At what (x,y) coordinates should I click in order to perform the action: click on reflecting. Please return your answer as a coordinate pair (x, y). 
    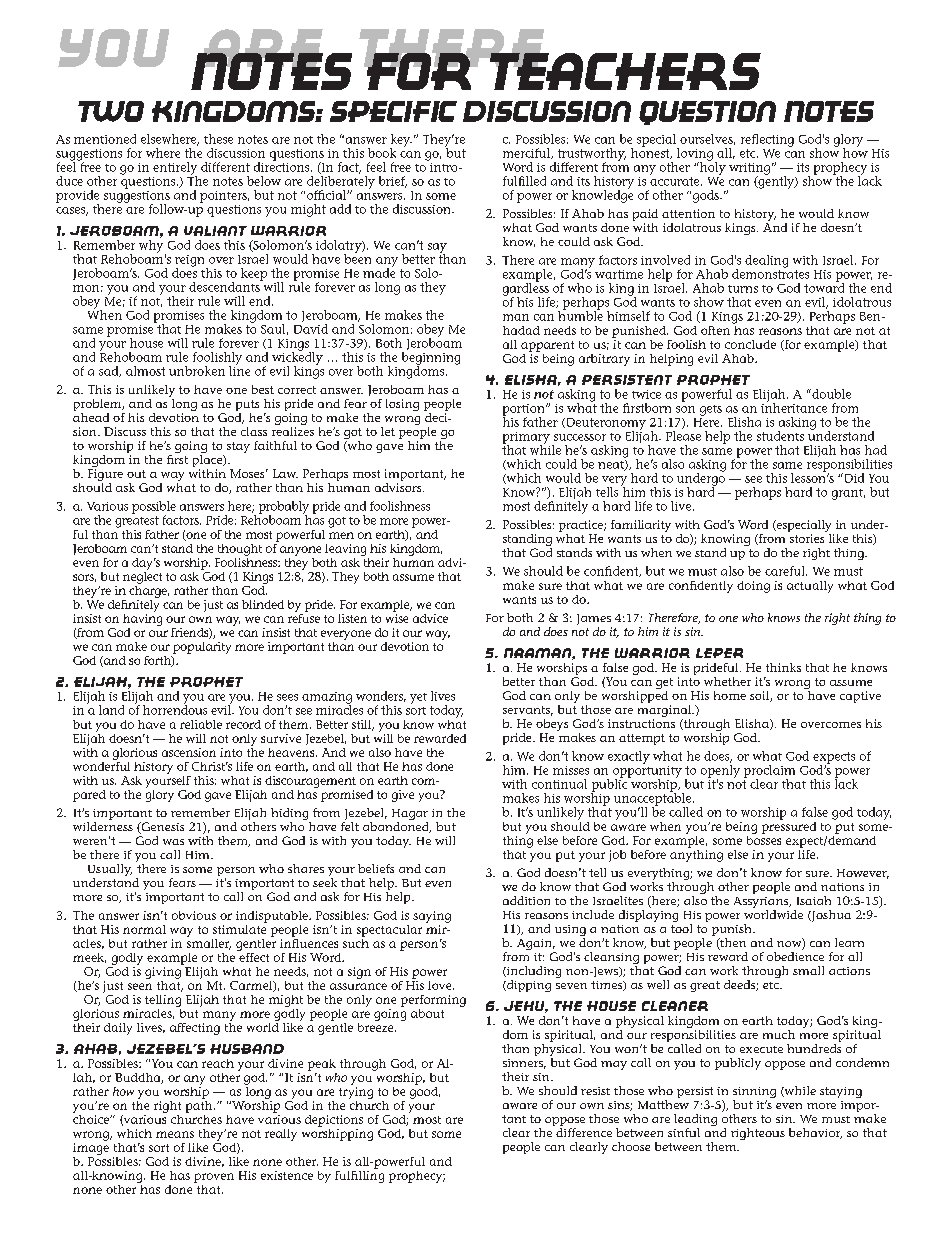
    Looking at the image, I should click on (767, 140).
